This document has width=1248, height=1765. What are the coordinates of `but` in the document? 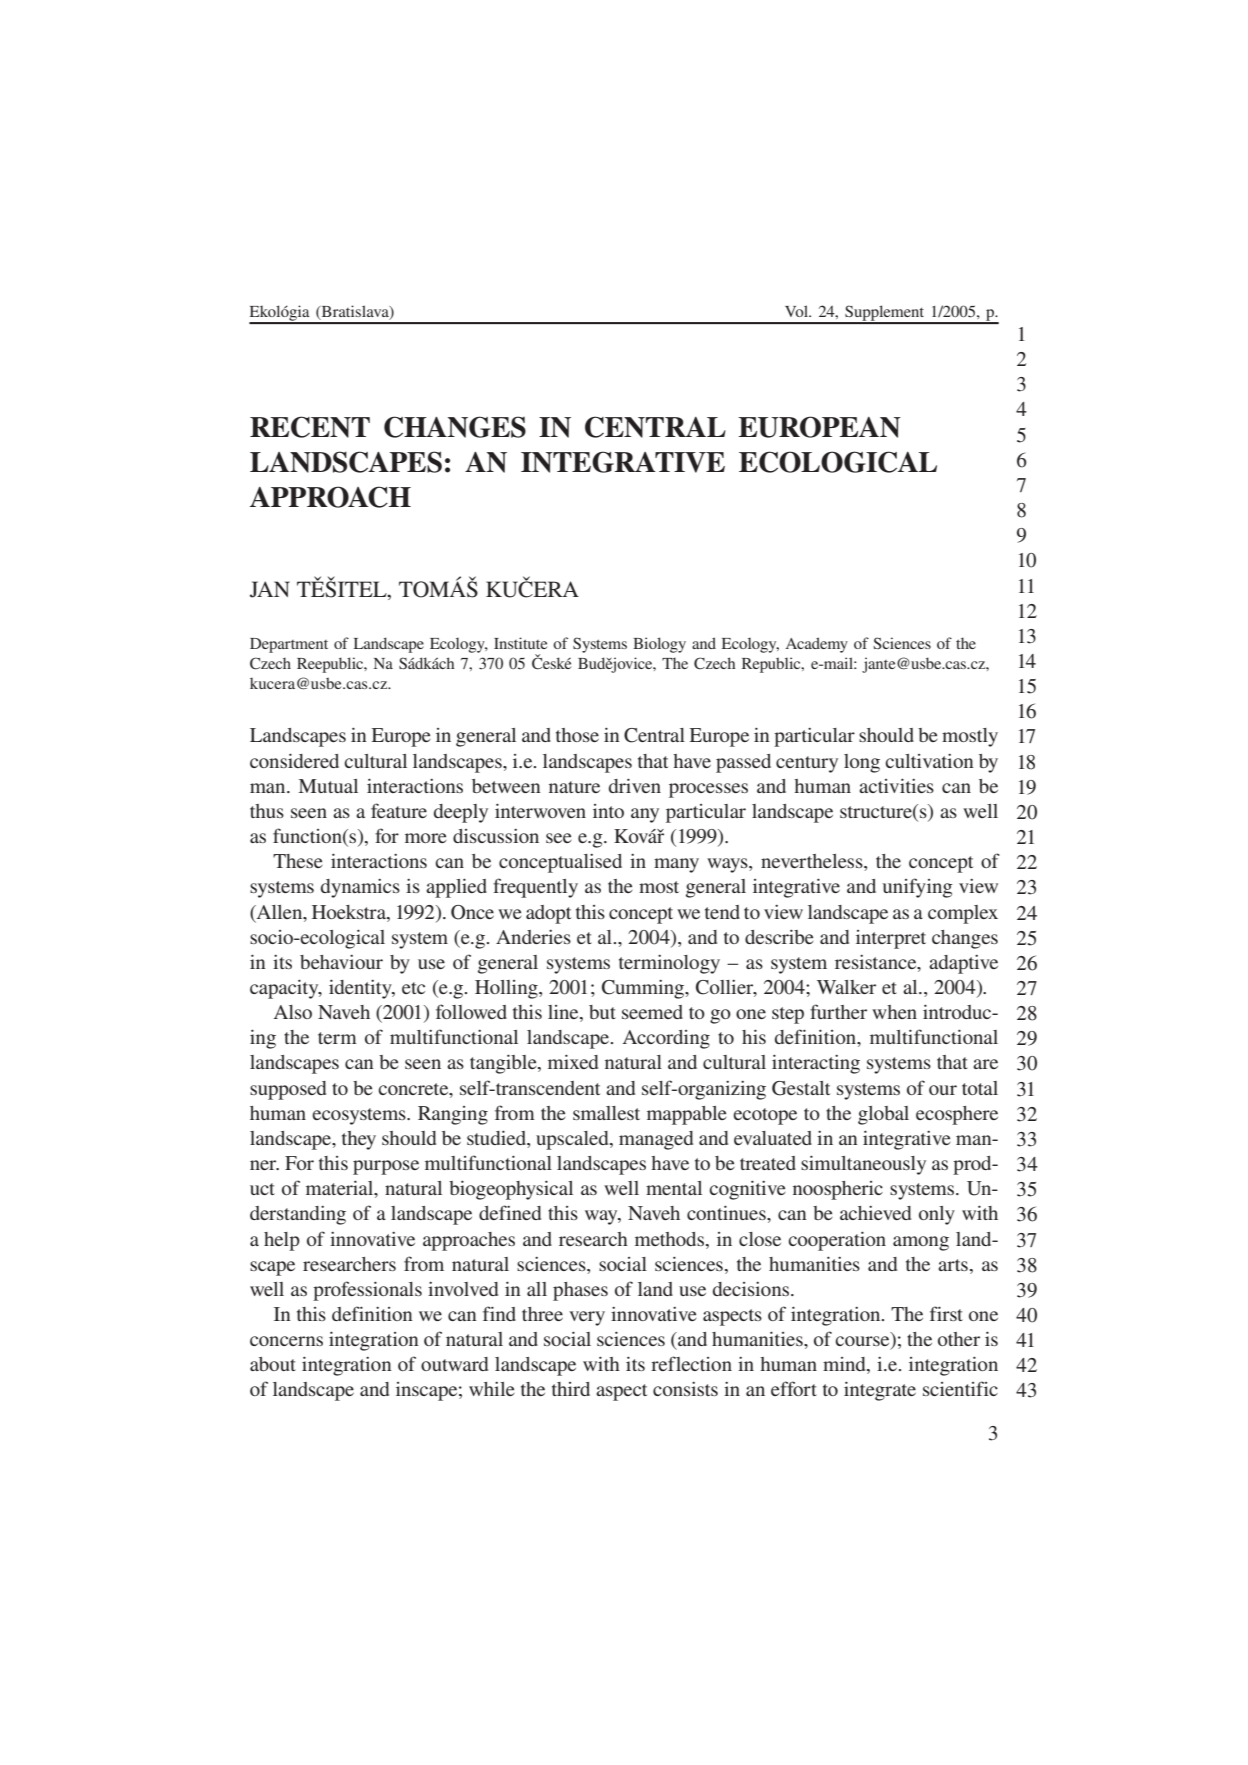 It's located at (602, 1012).
